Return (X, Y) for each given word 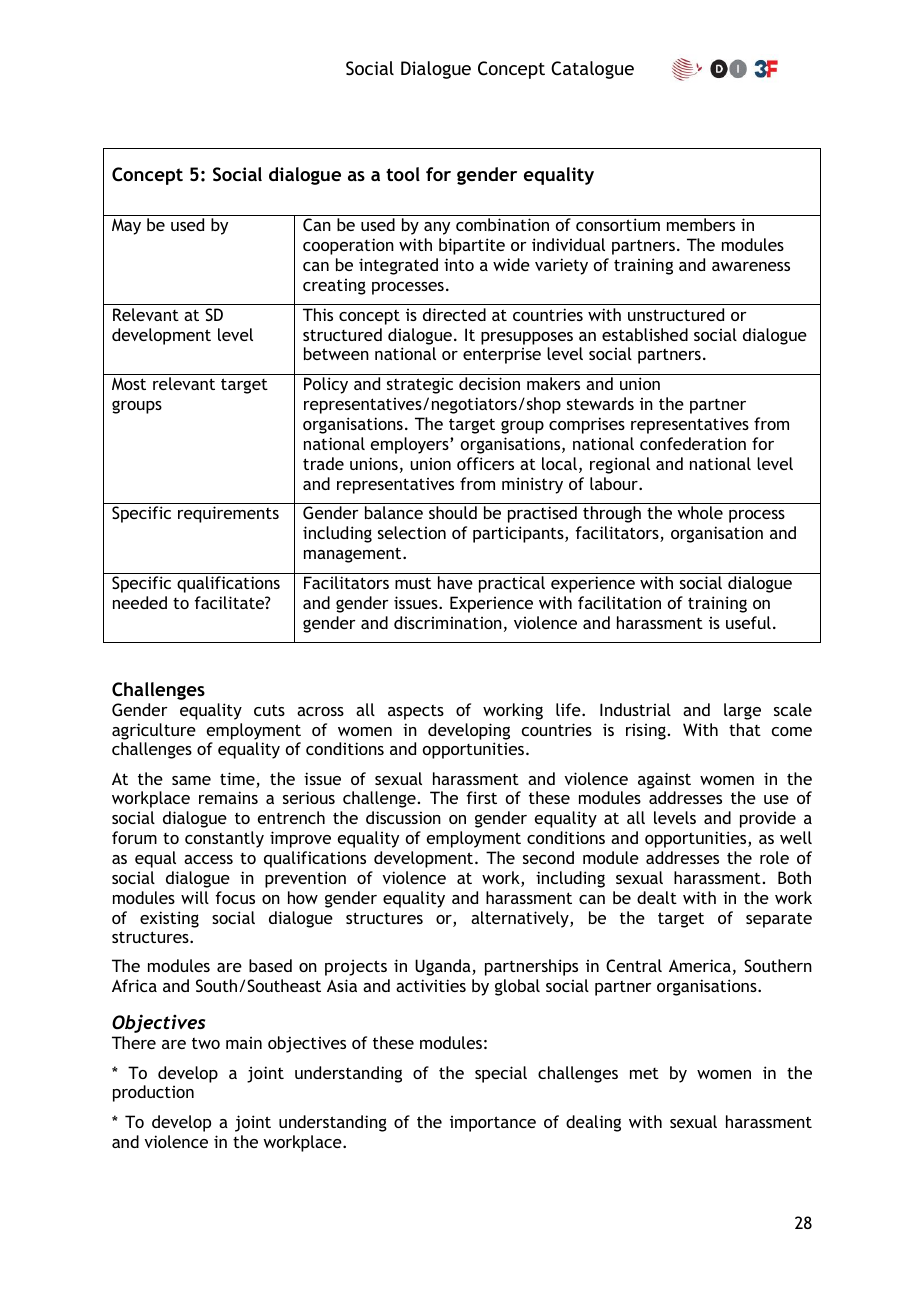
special (501, 1074)
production (153, 1093)
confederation (693, 443)
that (745, 729)
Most (129, 383)
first (481, 797)
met (644, 1073)
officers (485, 463)
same (191, 780)
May (126, 226)
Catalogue (592, 70)
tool (403, 174)
